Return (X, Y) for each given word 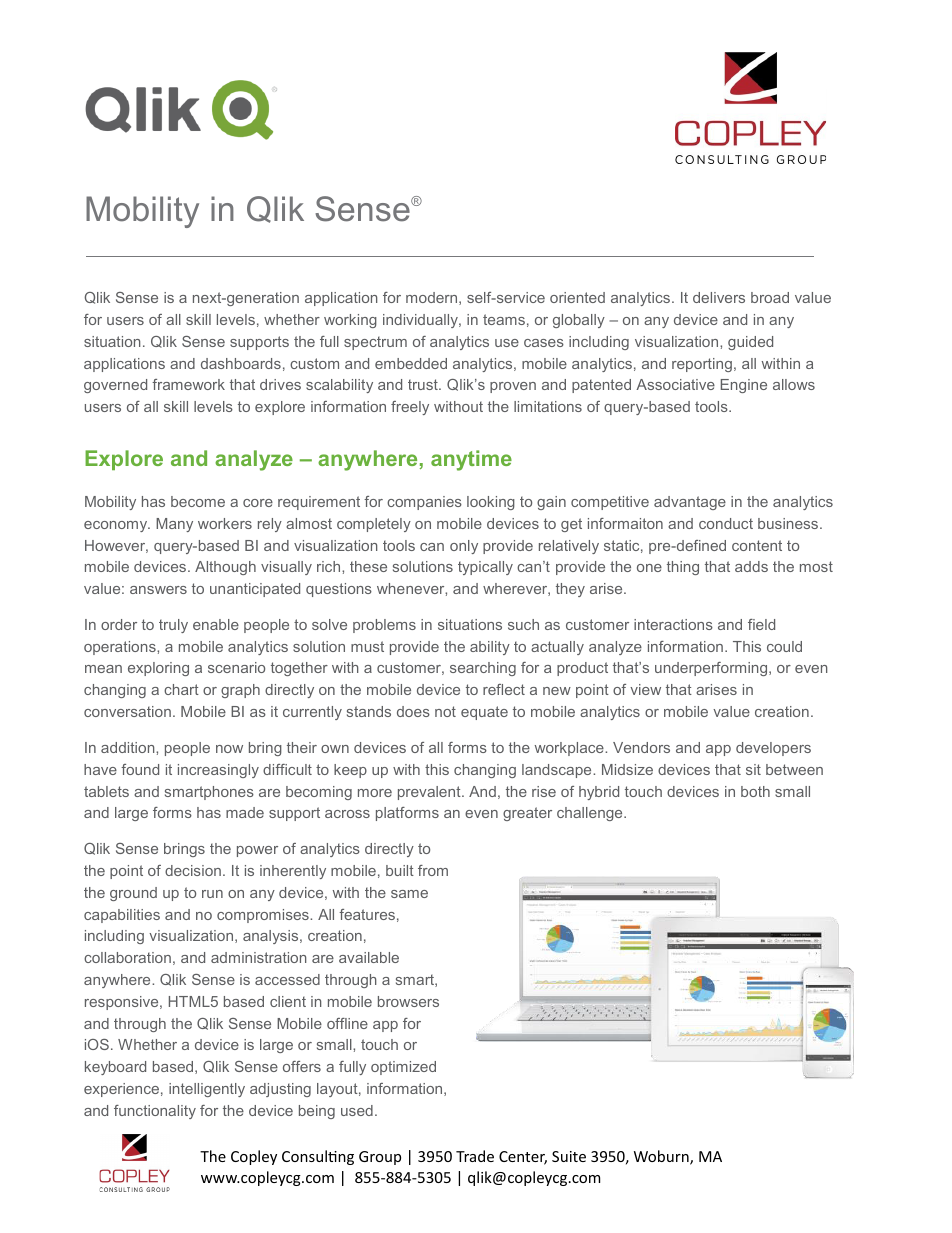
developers (773, 749)
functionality (155, 1112)
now (229, 749)
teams (504, 319)
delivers (719, 297)
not (445, 711)
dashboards (241, 363)
